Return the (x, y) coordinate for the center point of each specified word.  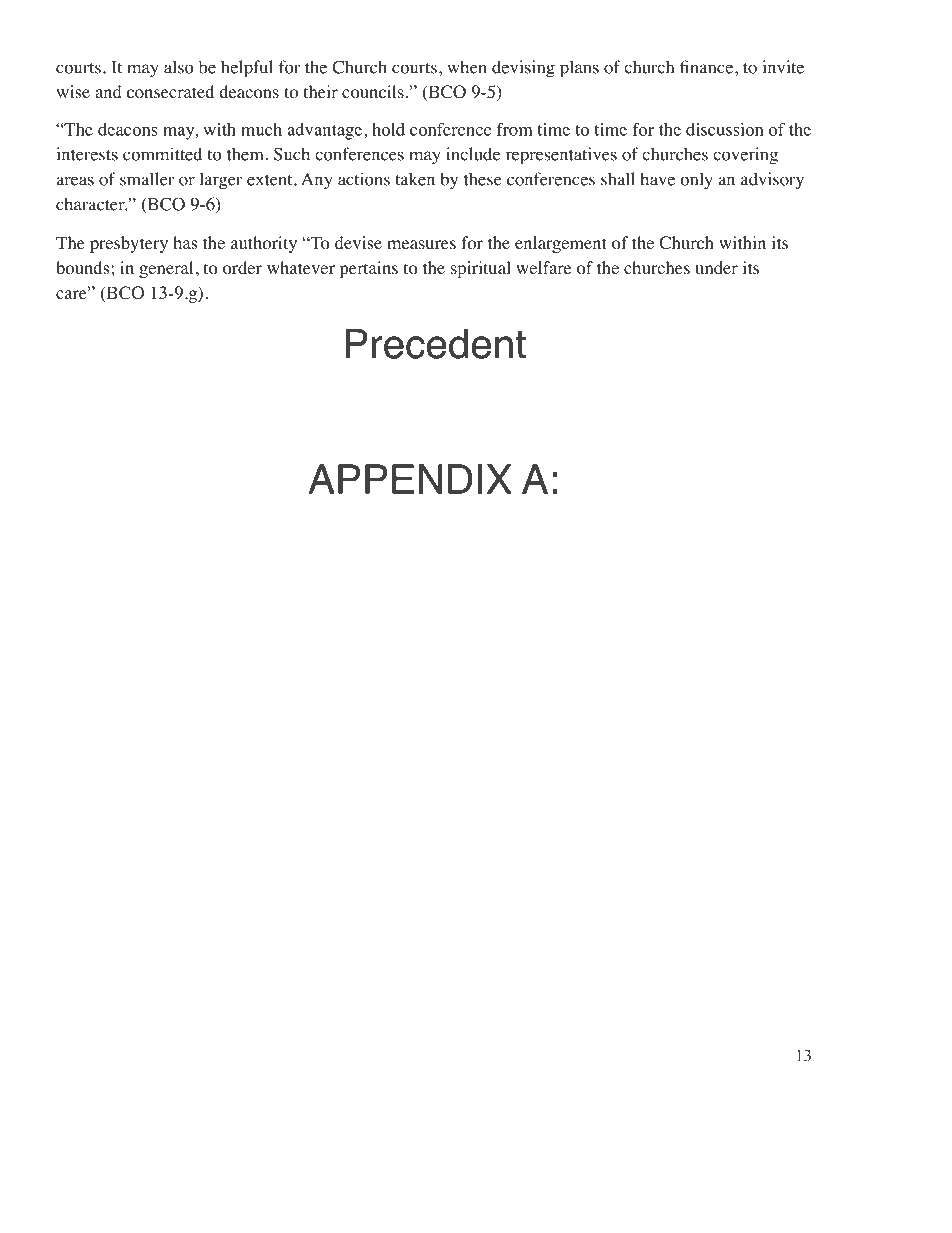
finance (708, 67)
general (166, 269)
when (467, 67)
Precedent (435, 344)
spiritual (481, 269)
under (716, 267)
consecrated (170, 92)
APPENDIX (410, 479)
